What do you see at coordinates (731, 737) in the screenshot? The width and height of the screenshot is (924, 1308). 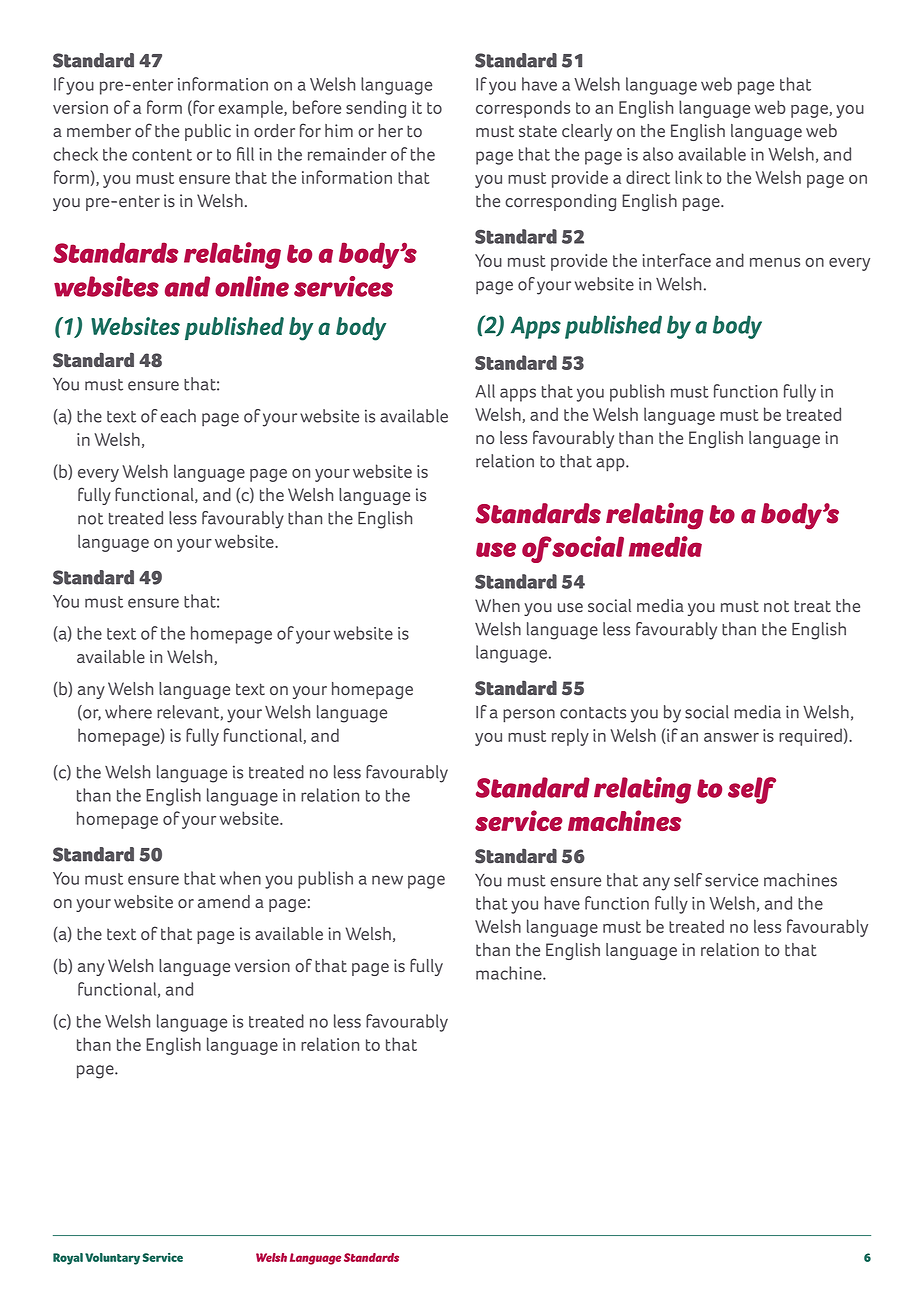 I see `answer` at bounding box center [731, 737].
